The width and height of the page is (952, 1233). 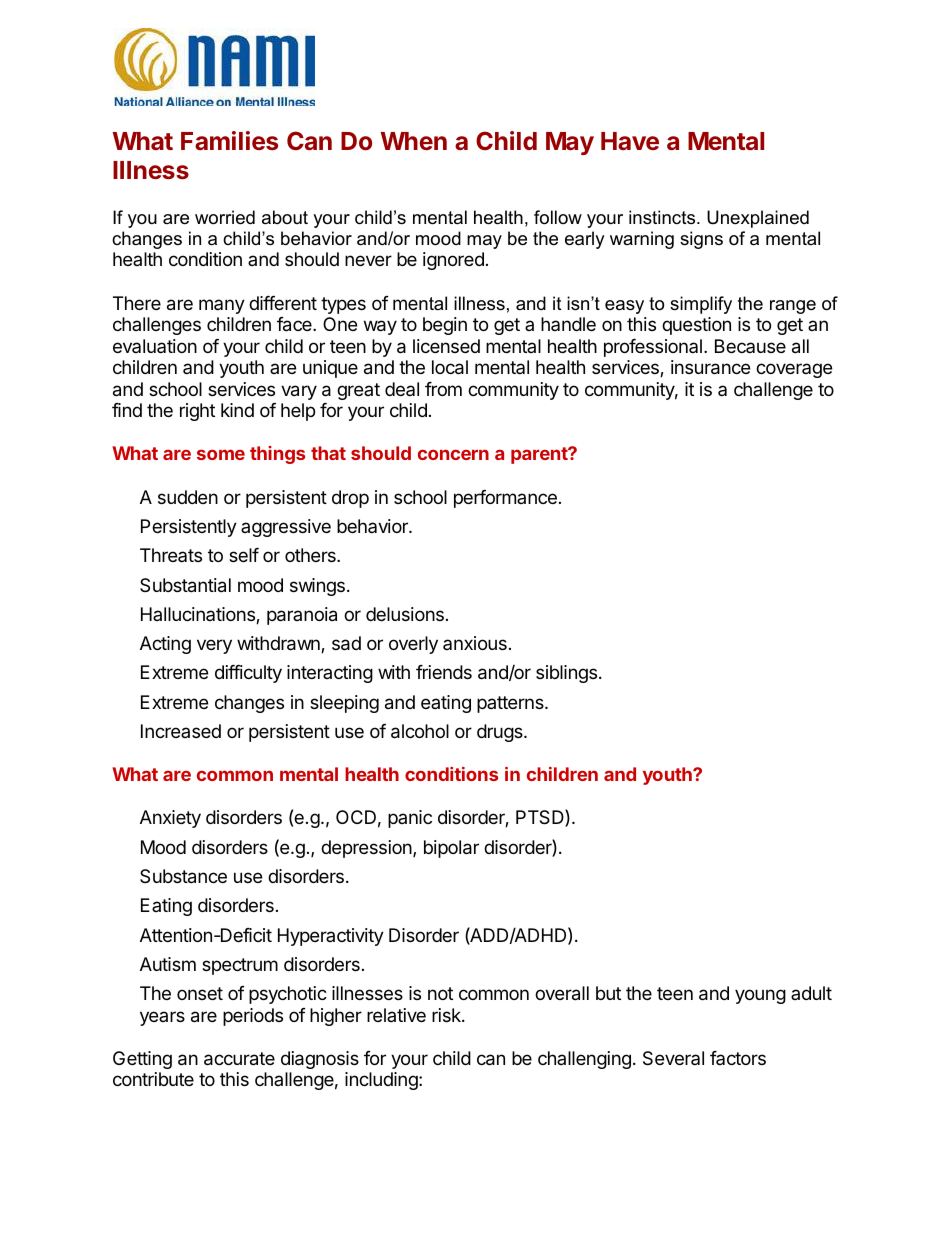 I want to click on Hallucinations, so click(x=199, y=615).
